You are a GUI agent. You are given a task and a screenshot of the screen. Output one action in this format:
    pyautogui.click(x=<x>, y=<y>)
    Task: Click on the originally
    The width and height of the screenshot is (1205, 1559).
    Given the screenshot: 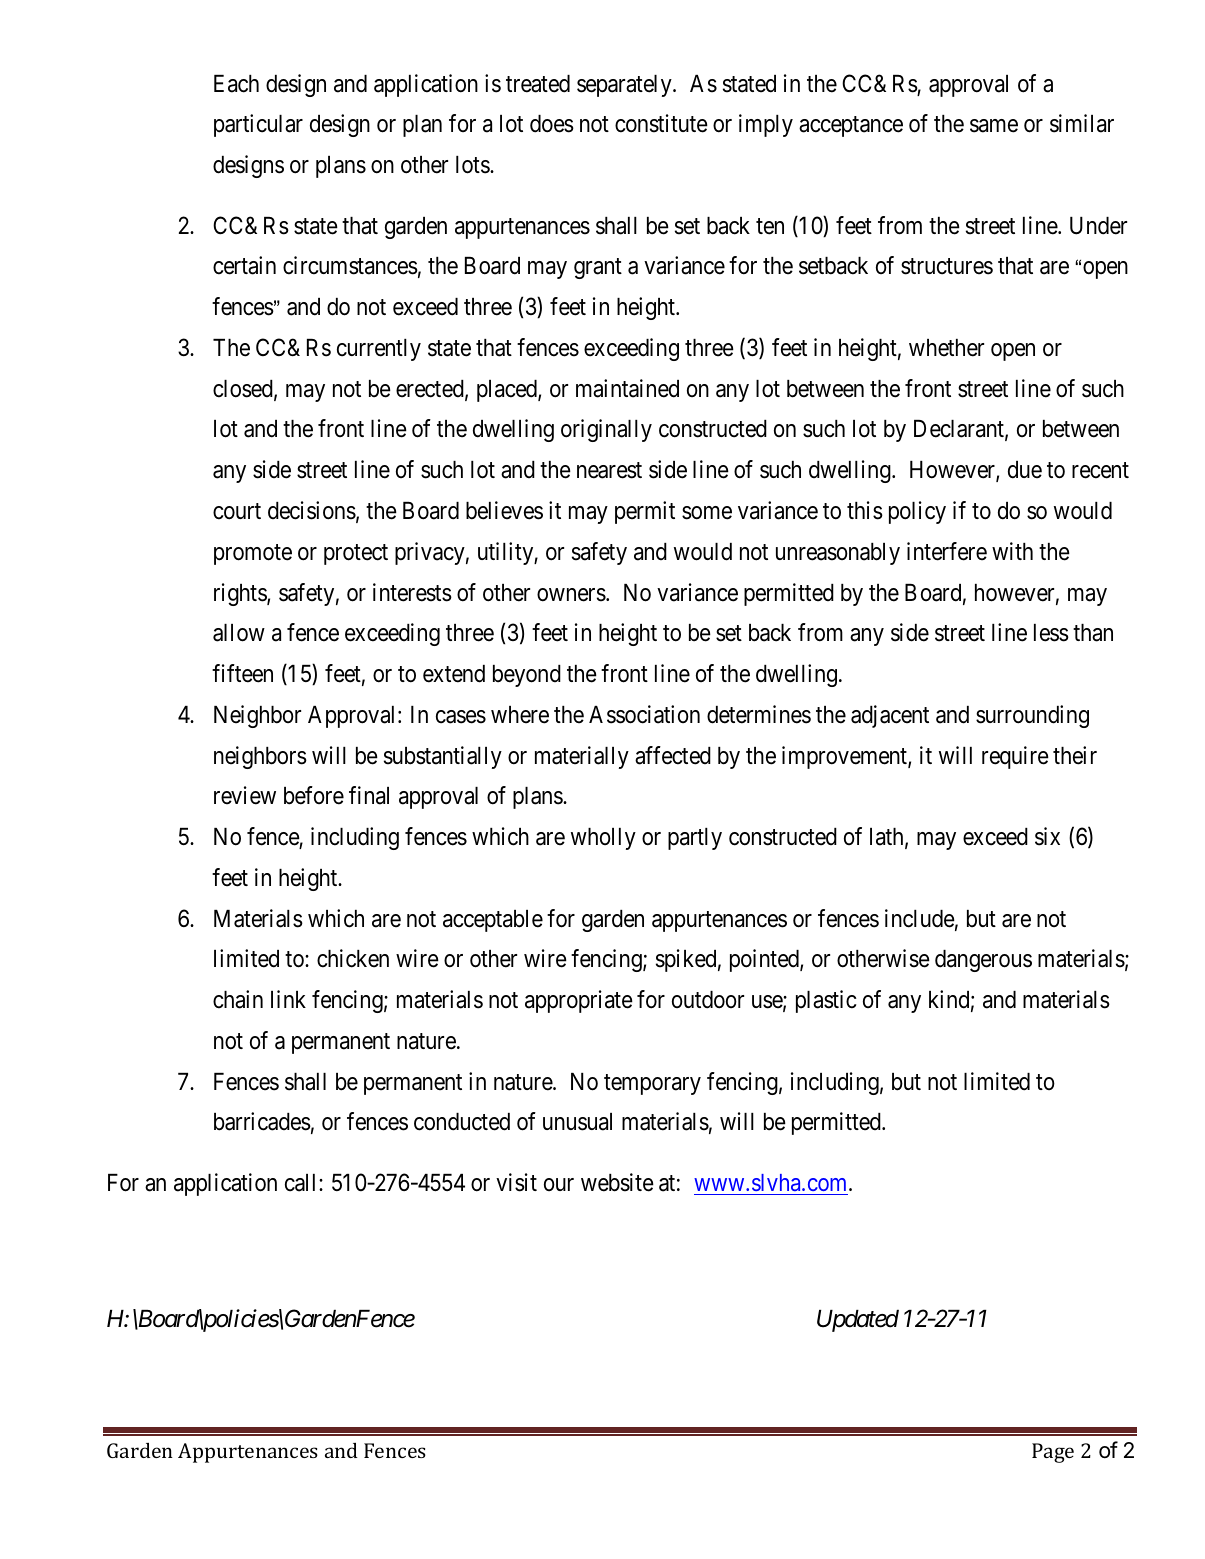 What is the action you would take?
    pyautogui.click(x=606, y=430)
